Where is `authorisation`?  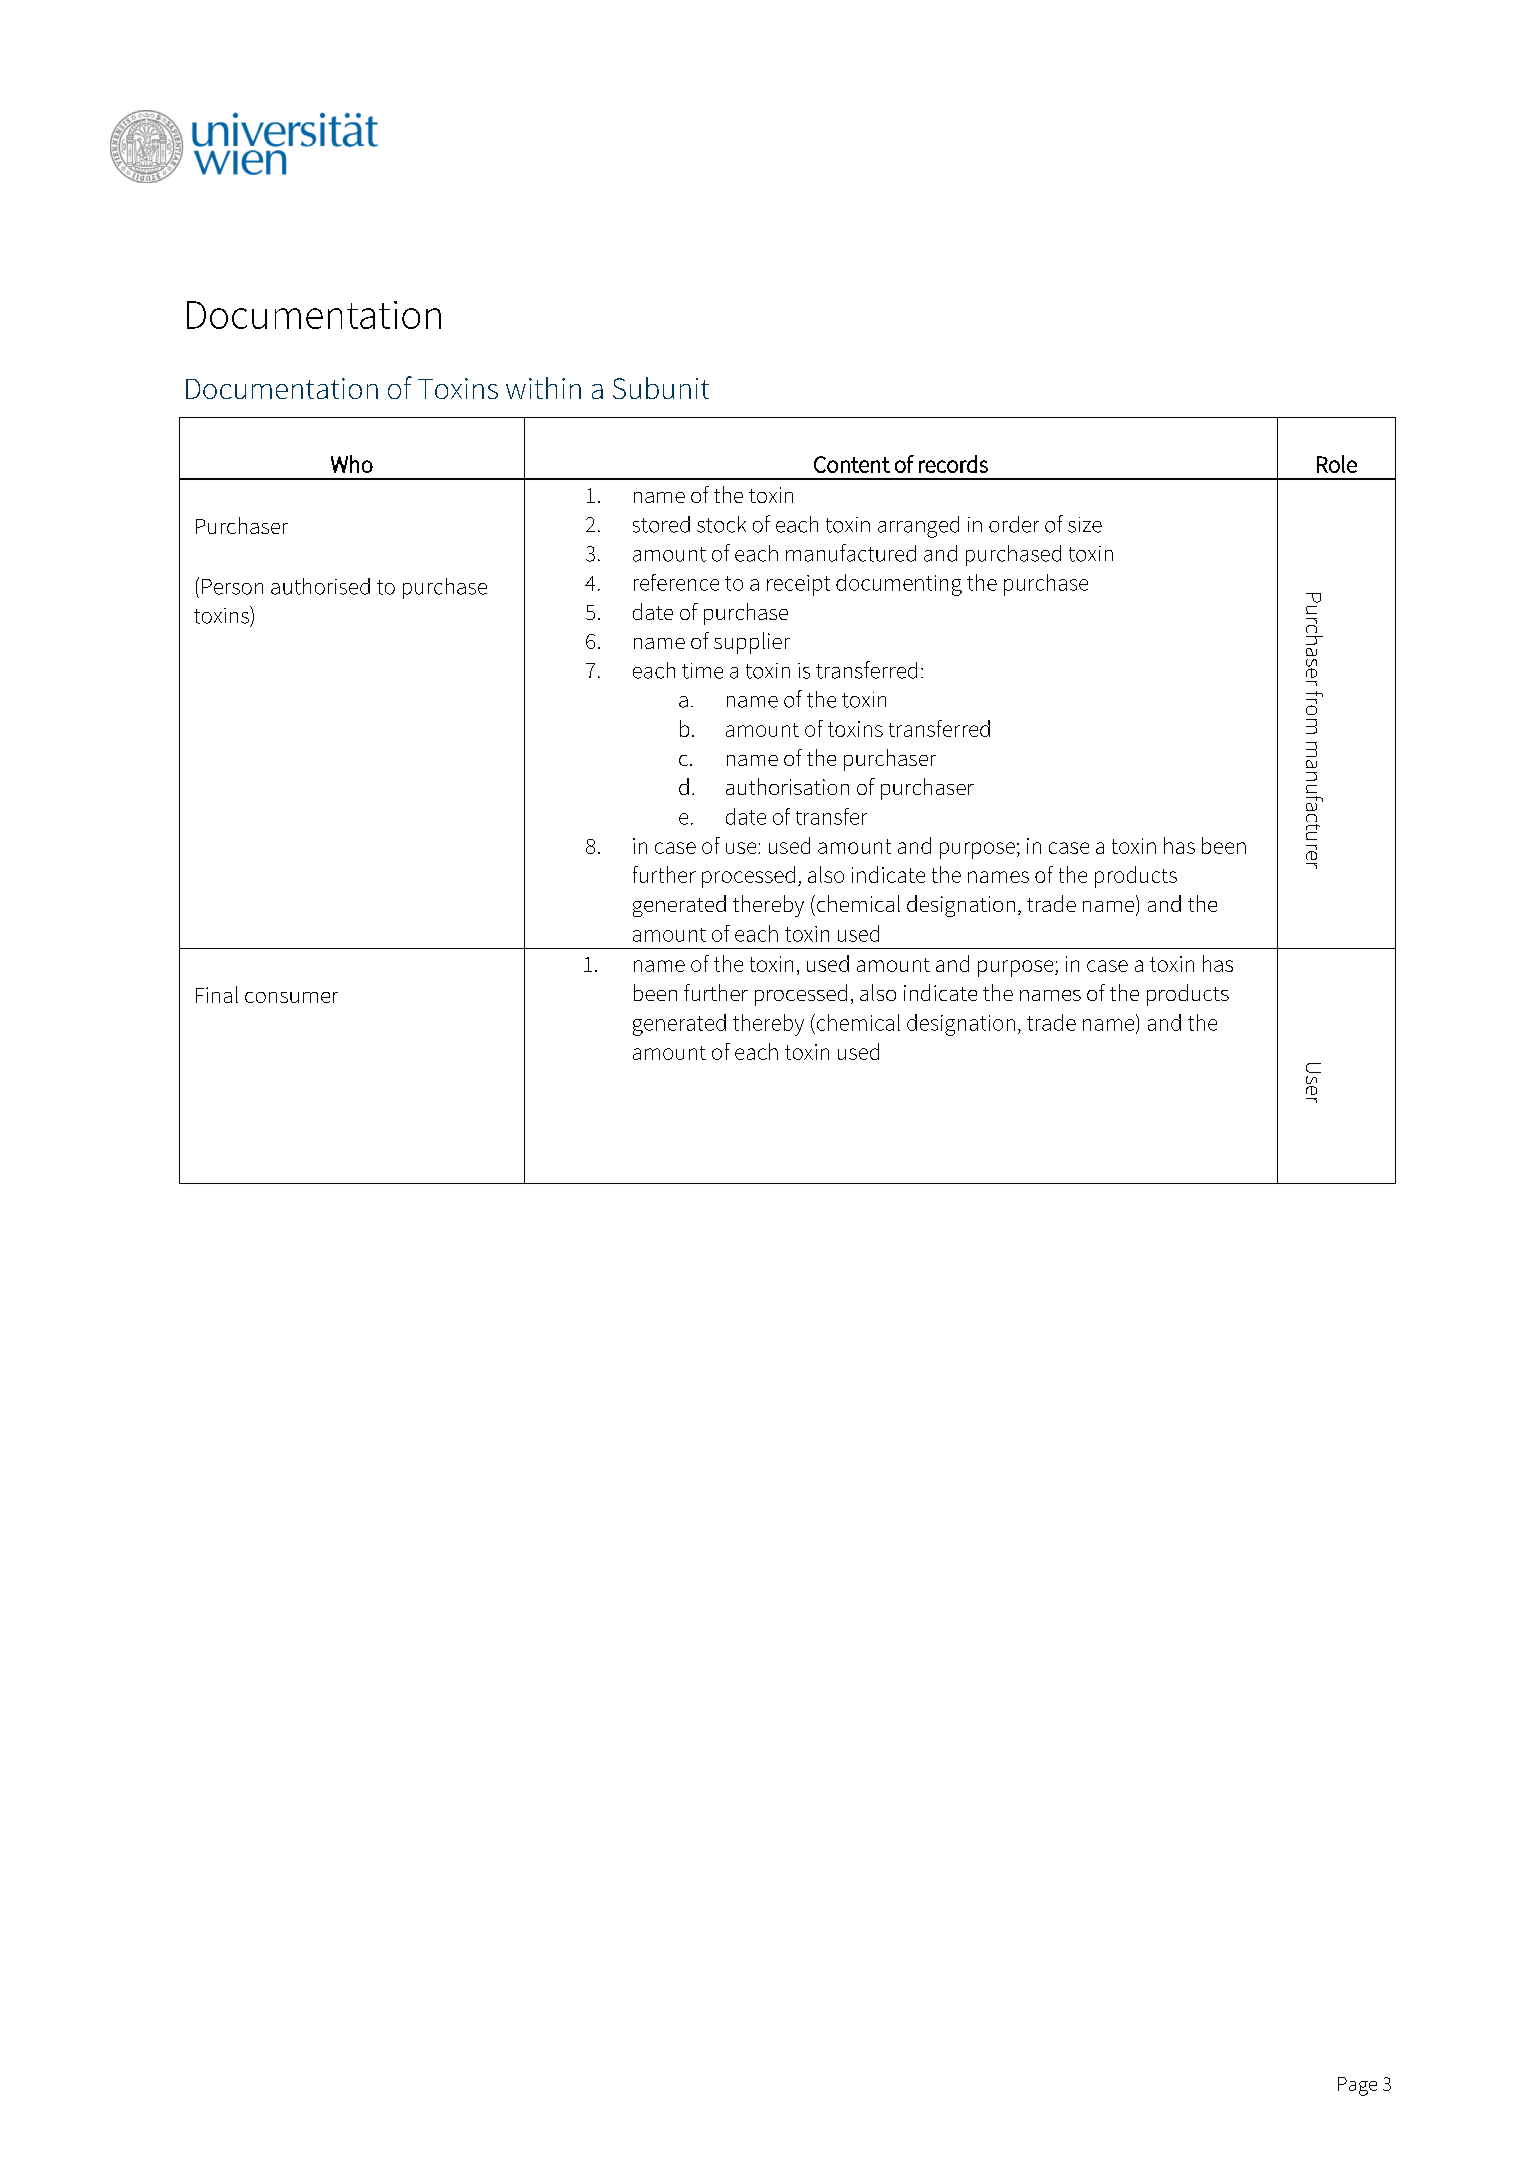 authorisation is located at coordinates (787, 786).
